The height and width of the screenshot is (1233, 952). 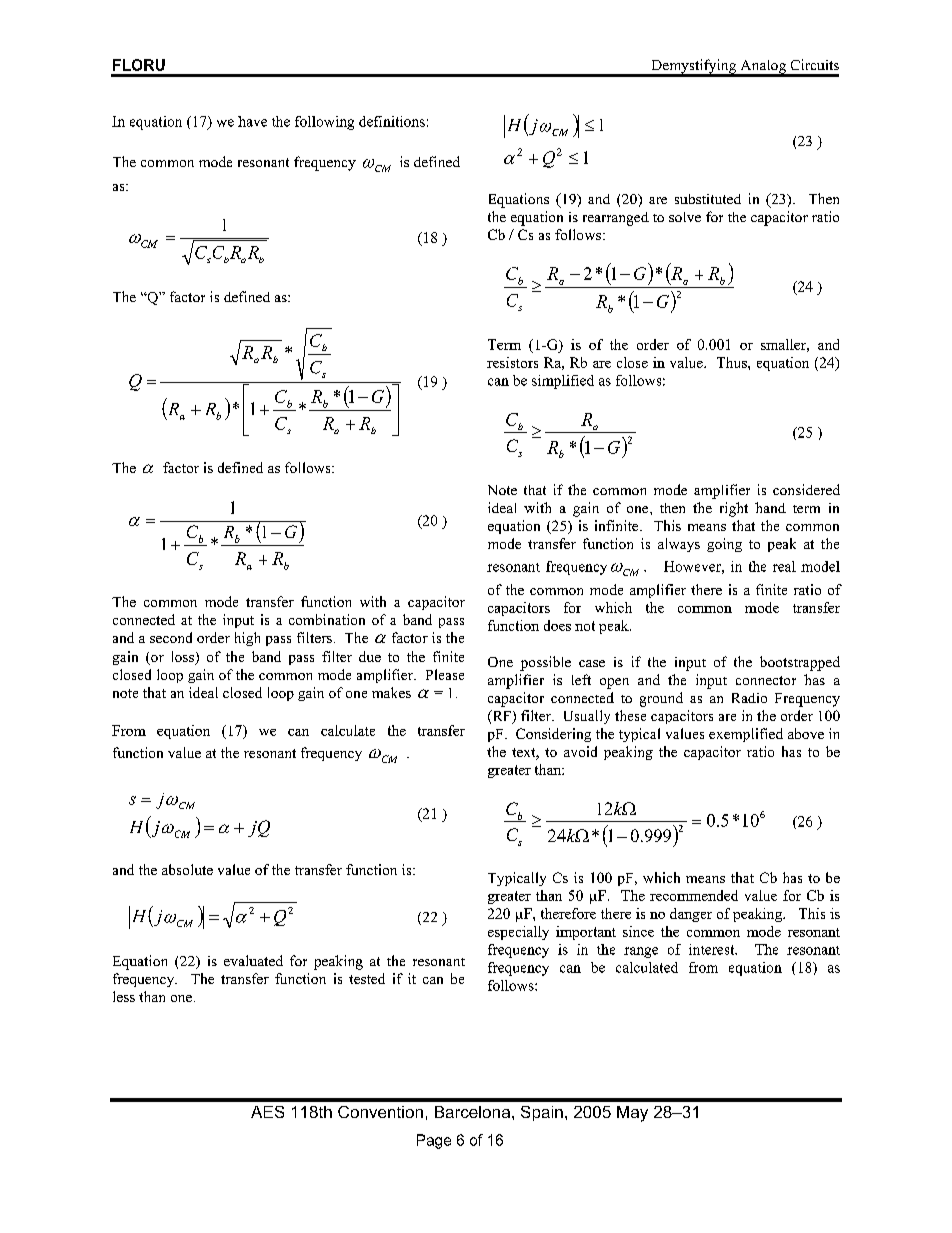 What do you see at coordinates (563, 382) in the screenshot?
I see `simplified` at bounding box center [563, 382].
